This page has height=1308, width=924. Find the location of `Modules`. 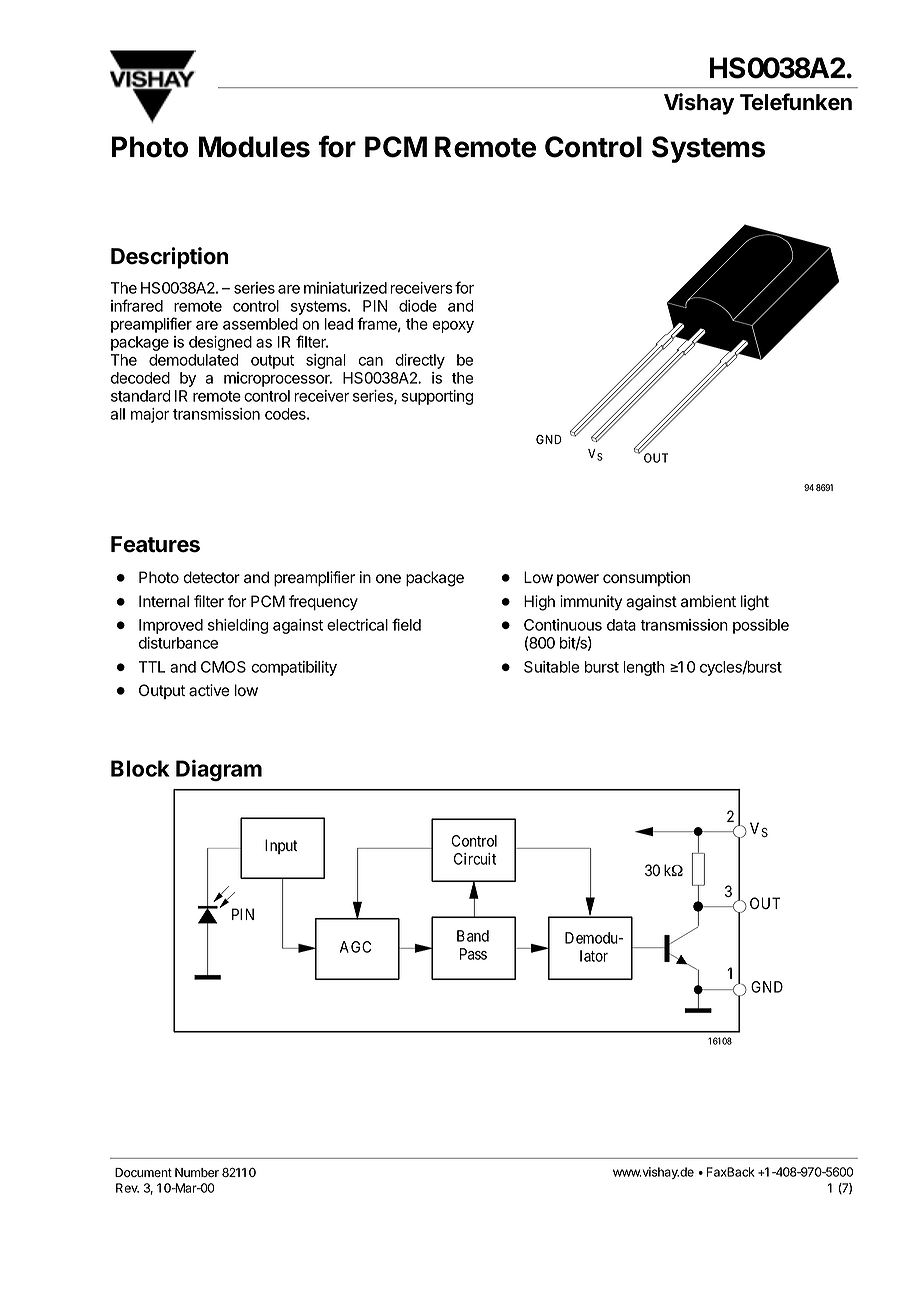

Modules is located at coordinates (254, 147).
